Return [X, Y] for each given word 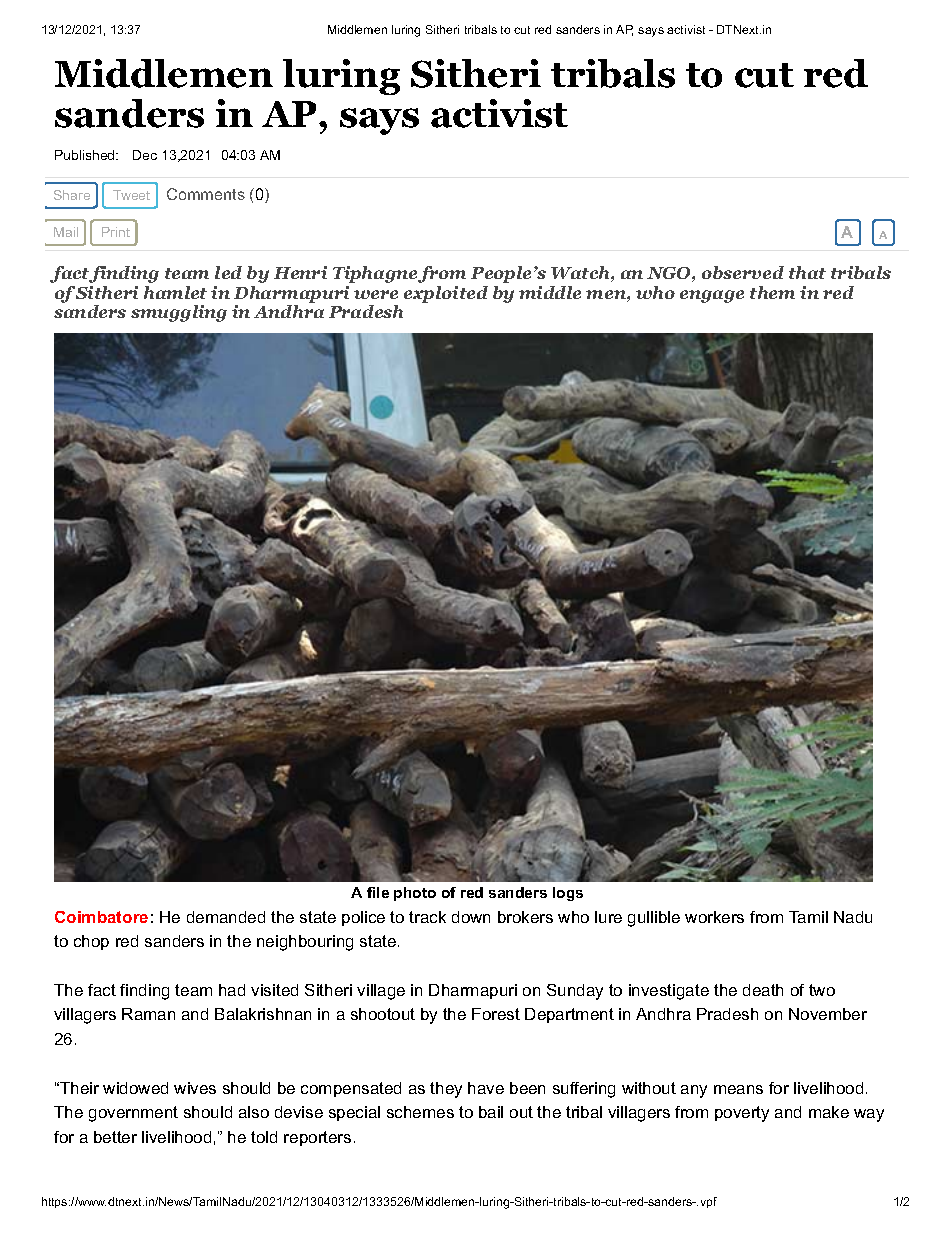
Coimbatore [101, 917]
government [133, 1114]
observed [743, 272]
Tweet [131, 195]
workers [714, 917]
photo [415, 894]
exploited [446, 294]
